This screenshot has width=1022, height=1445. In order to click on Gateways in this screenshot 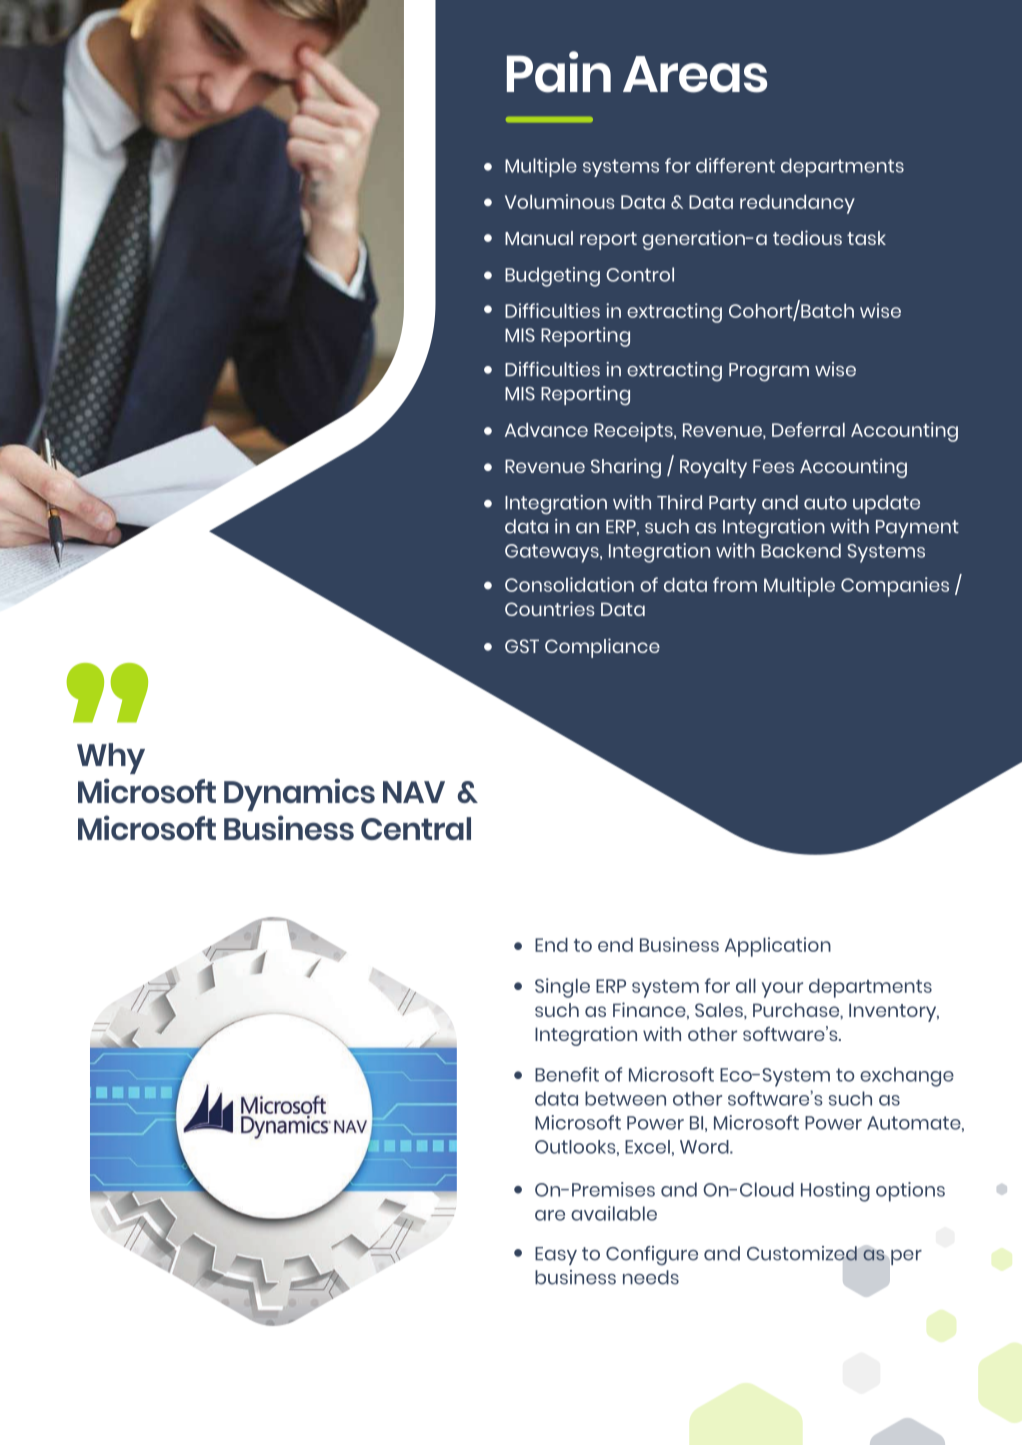, I will do `click(553, 553)`.
